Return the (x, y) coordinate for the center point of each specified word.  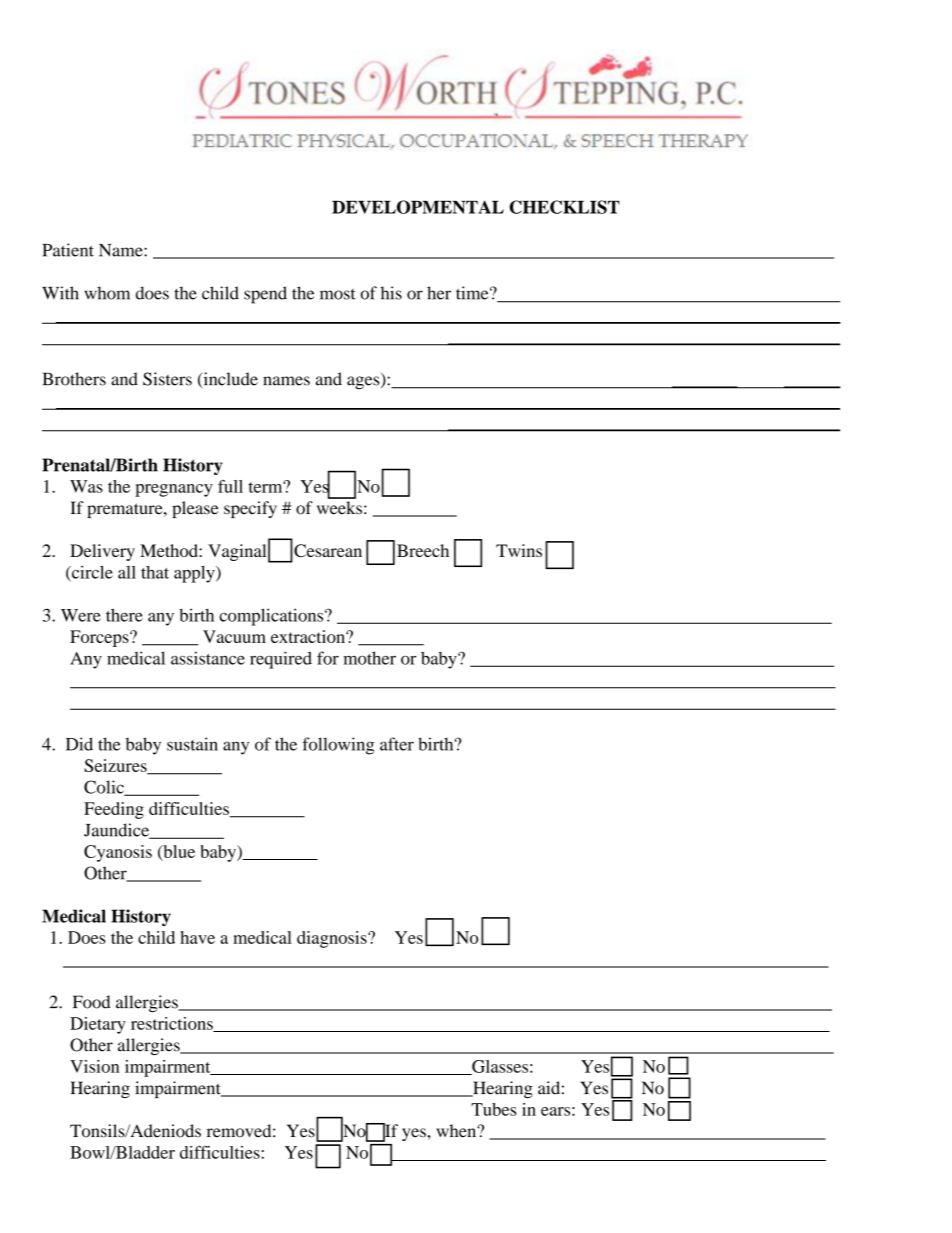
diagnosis (333, 939)
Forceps (100, 638)
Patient (68, 250)
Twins (519, 550)
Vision (94, 1066)
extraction (309, 636)
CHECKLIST (564, 207)
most (338, 294)
